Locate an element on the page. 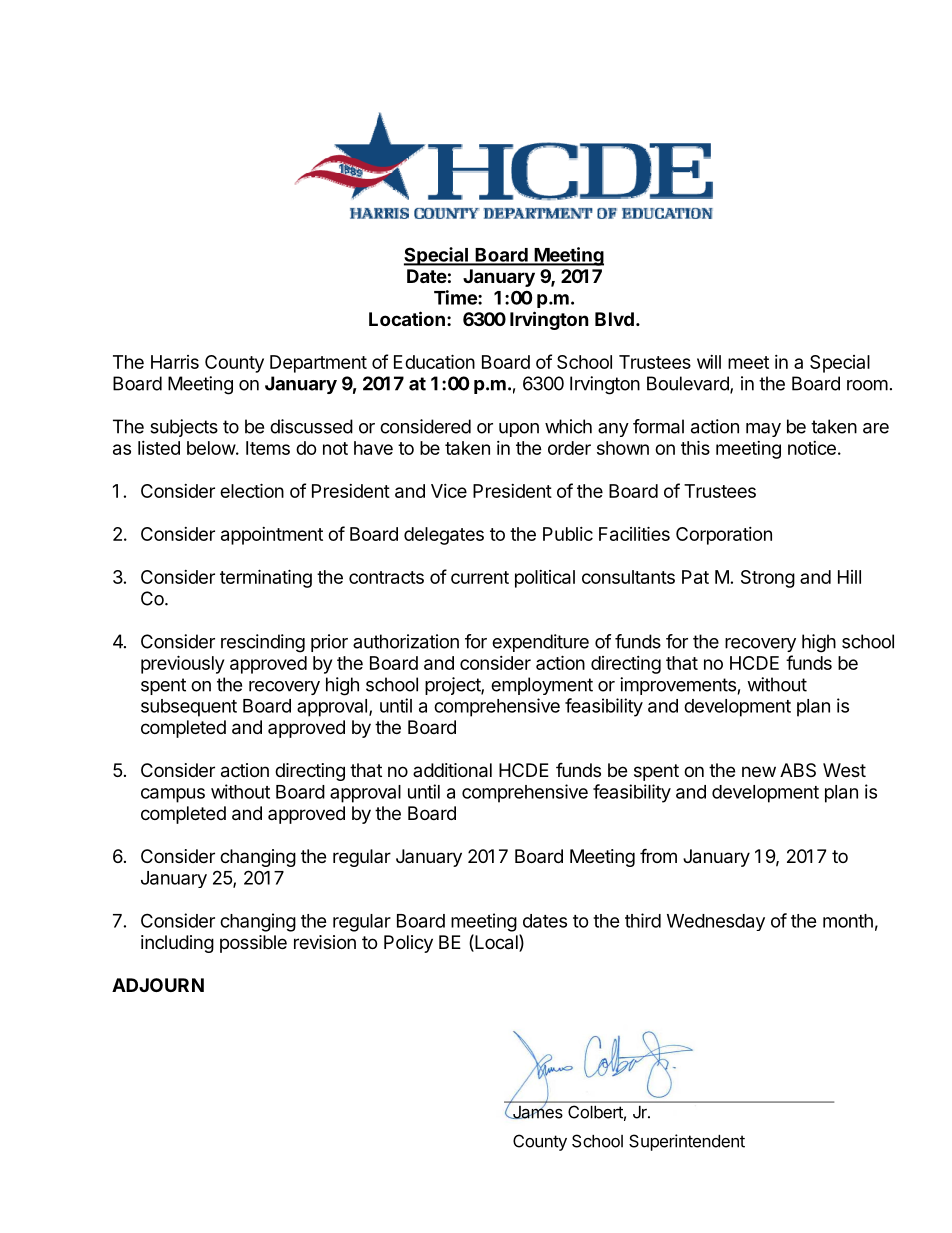  campus is located at coordinates (173, 795).
